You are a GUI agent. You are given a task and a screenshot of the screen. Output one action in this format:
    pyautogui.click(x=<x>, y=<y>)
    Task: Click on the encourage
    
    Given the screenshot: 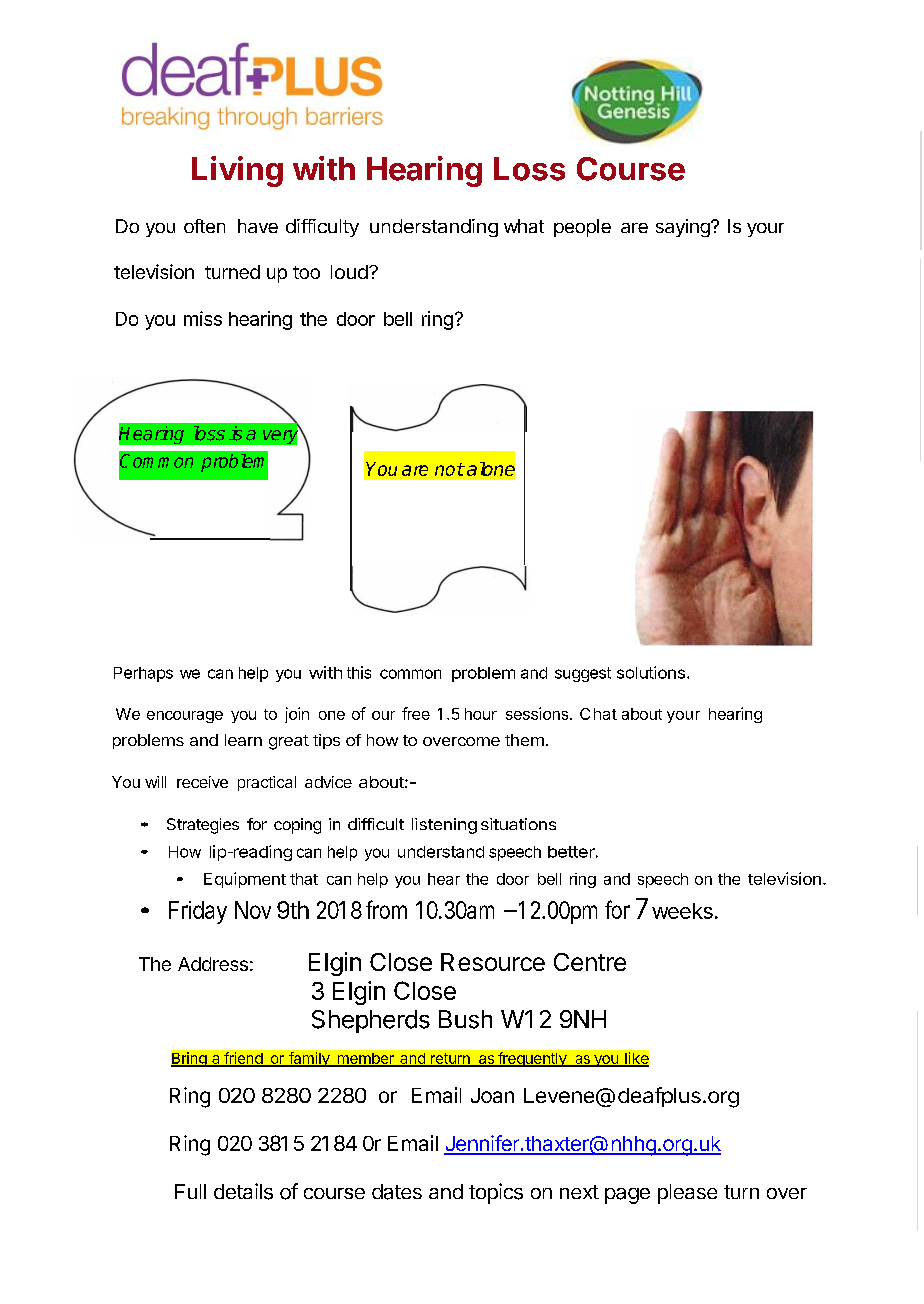 What is the action you would take?
    pyautogui.click(x=185, y=717)
